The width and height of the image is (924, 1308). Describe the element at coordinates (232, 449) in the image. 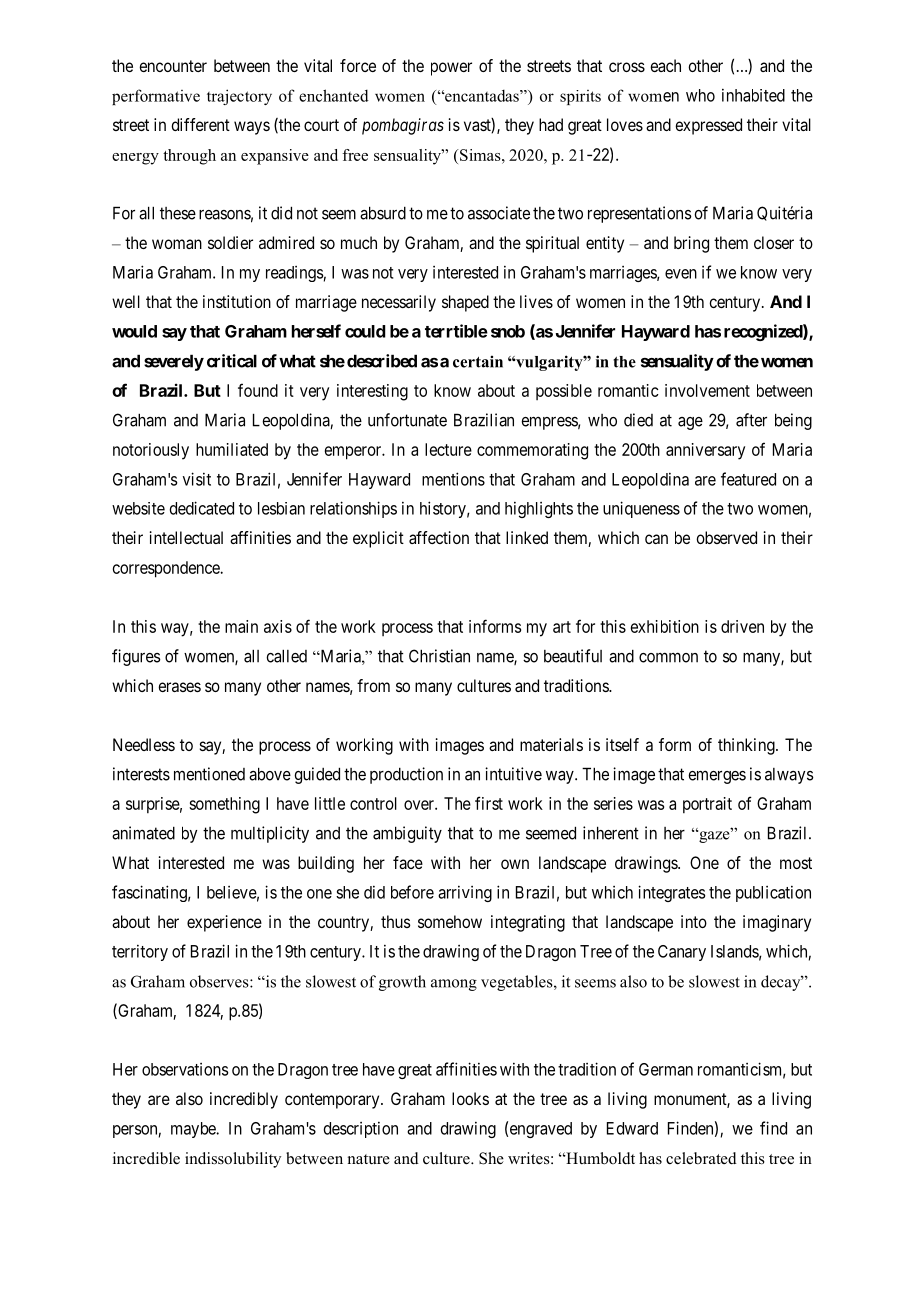

I see `humiliated` at that location.
